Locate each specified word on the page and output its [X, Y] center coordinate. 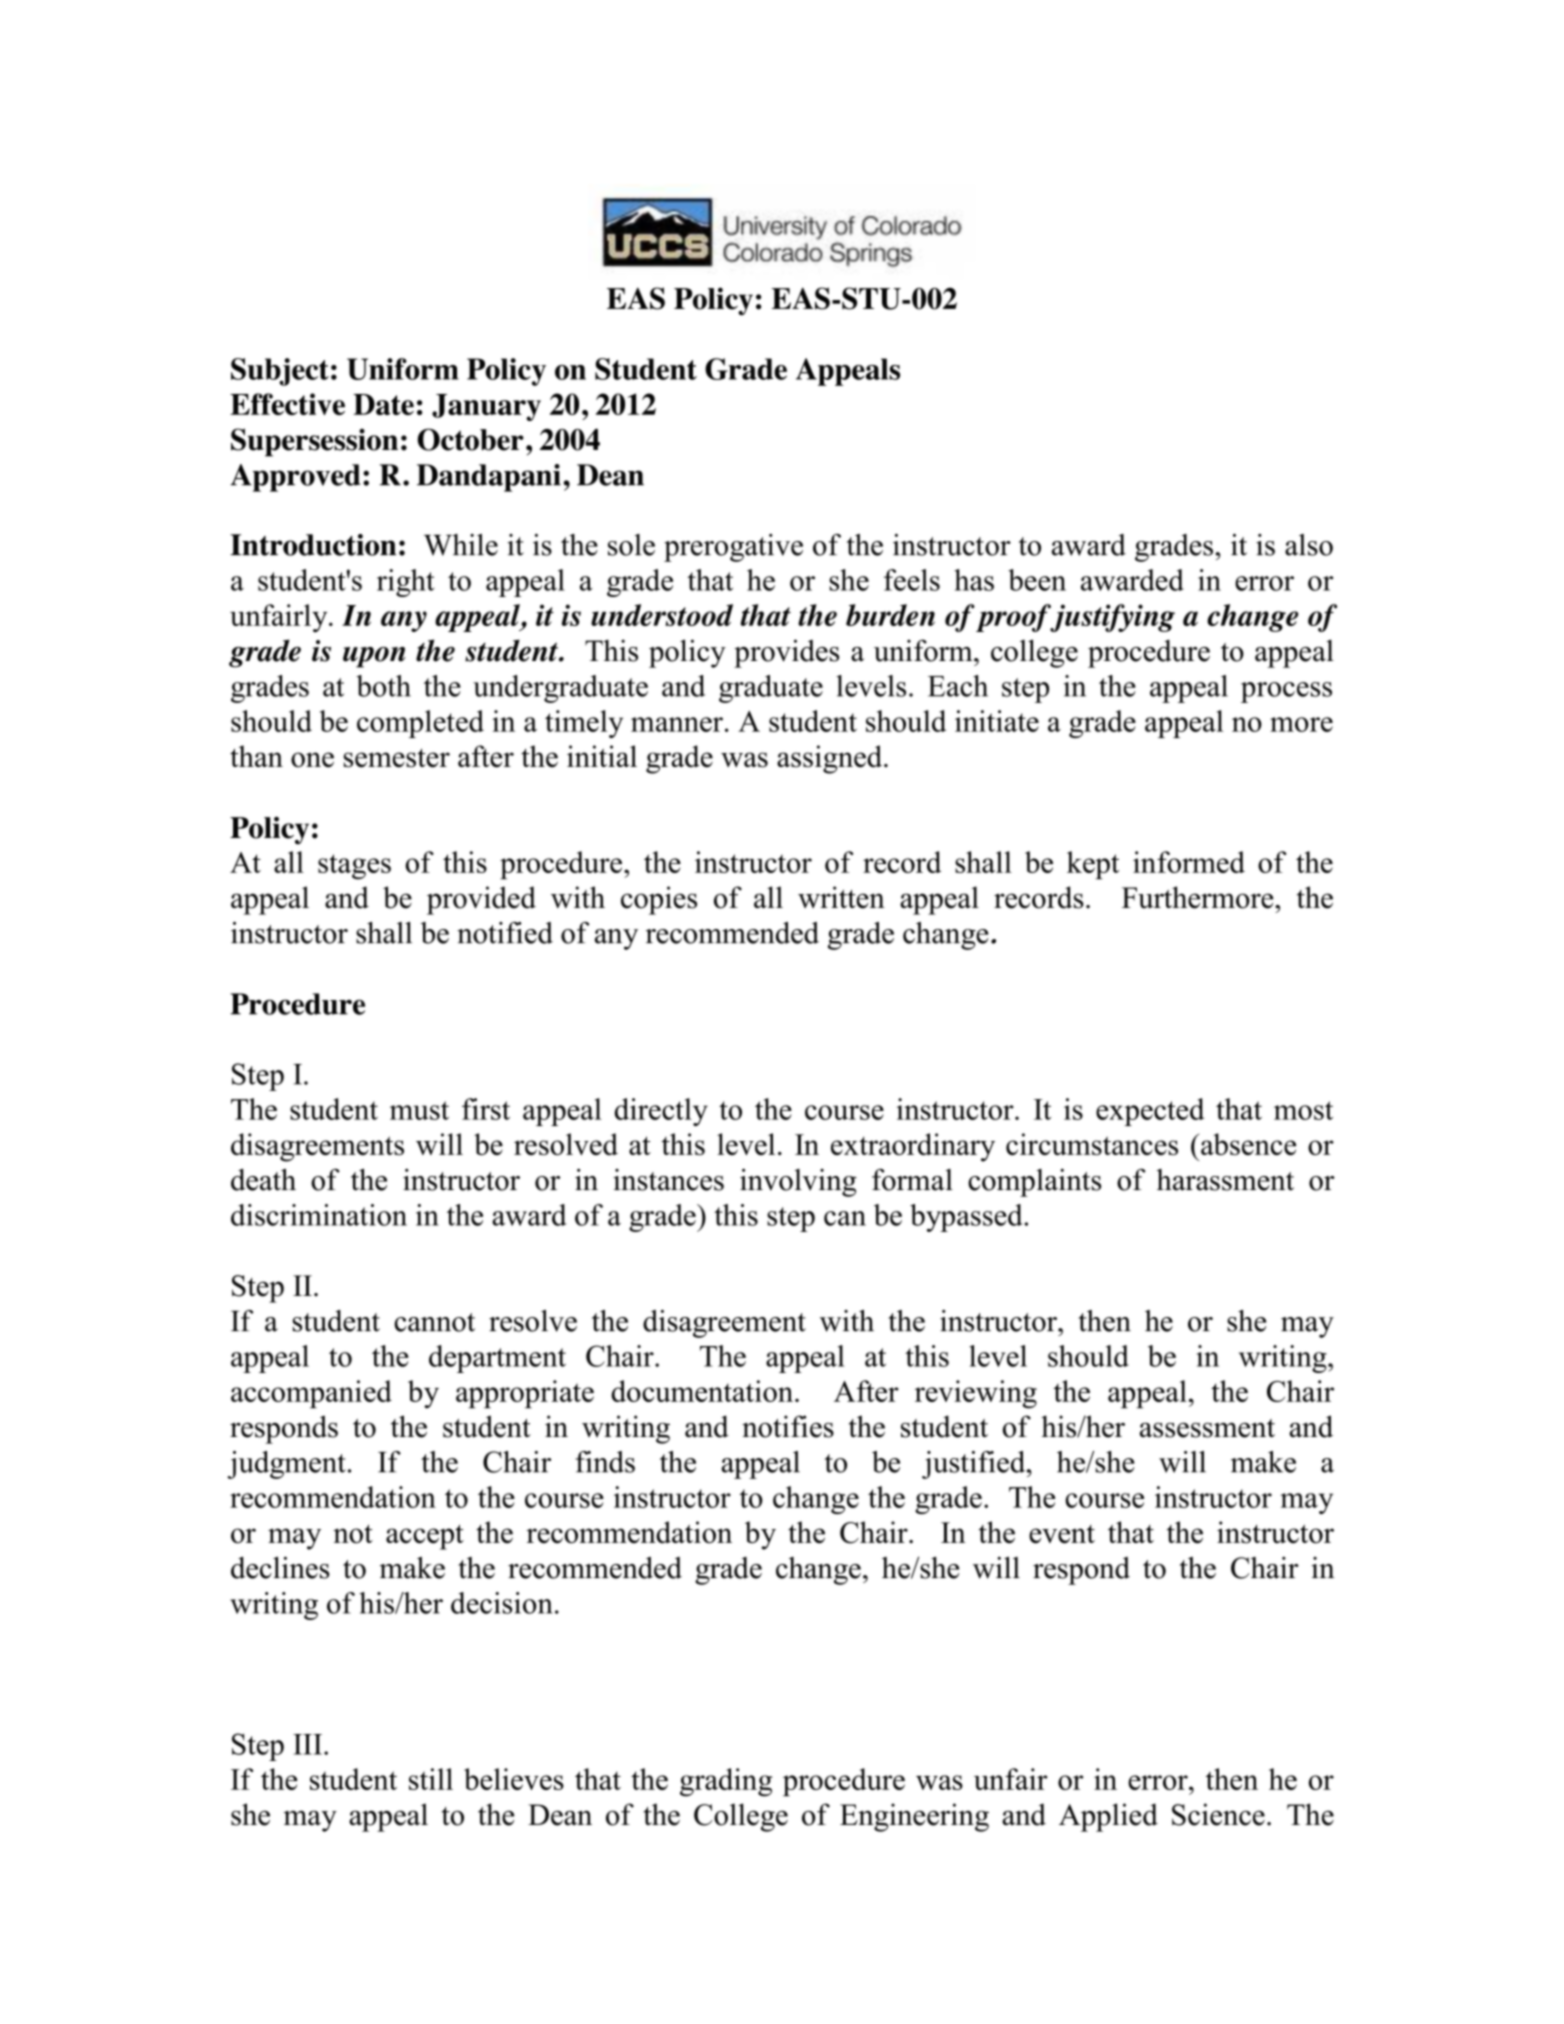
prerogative [733, 548]
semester [397, 758]
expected [1150, 1112]
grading [726, 1782]
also [1309, 545]
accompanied [311, 1394]
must [419, 1110]
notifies [788, 1426]
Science [1218, 1814]
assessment [1207, 1428]
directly [661, 1112]
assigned [831, 759]
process [1286, 692]
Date [383, 404]
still [431, 1779]
